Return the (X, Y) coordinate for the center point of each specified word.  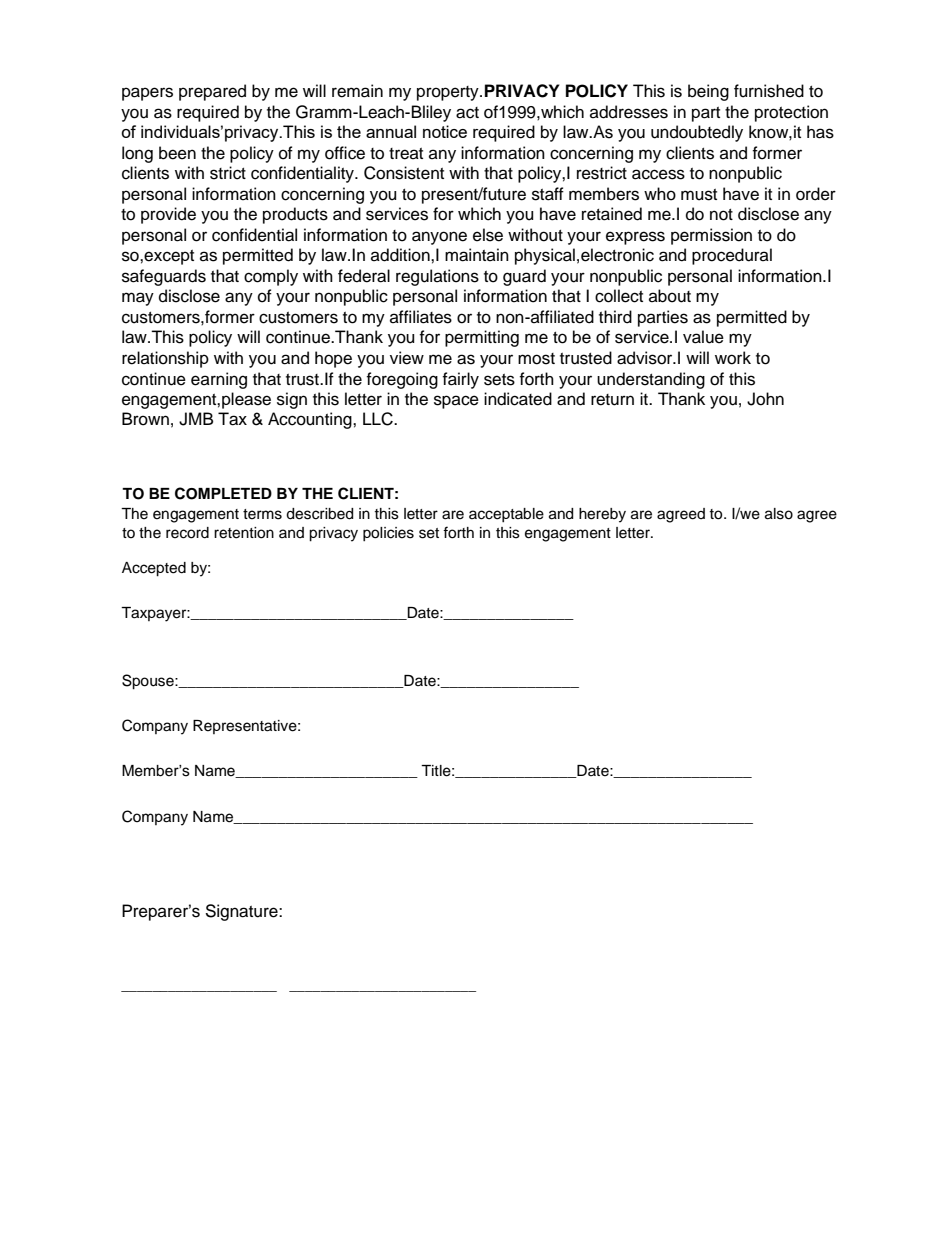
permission (711, 236)
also (779, 514)
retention (244, 533)
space (456, 402)
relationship (165, 359)
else (488, 235)
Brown (145, 419)
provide (168, 215)
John (765, 399)
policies (388, 534)
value (703, 337)
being (708, 92)
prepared (212, 92)
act (467, 113)
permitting (482, 338)
